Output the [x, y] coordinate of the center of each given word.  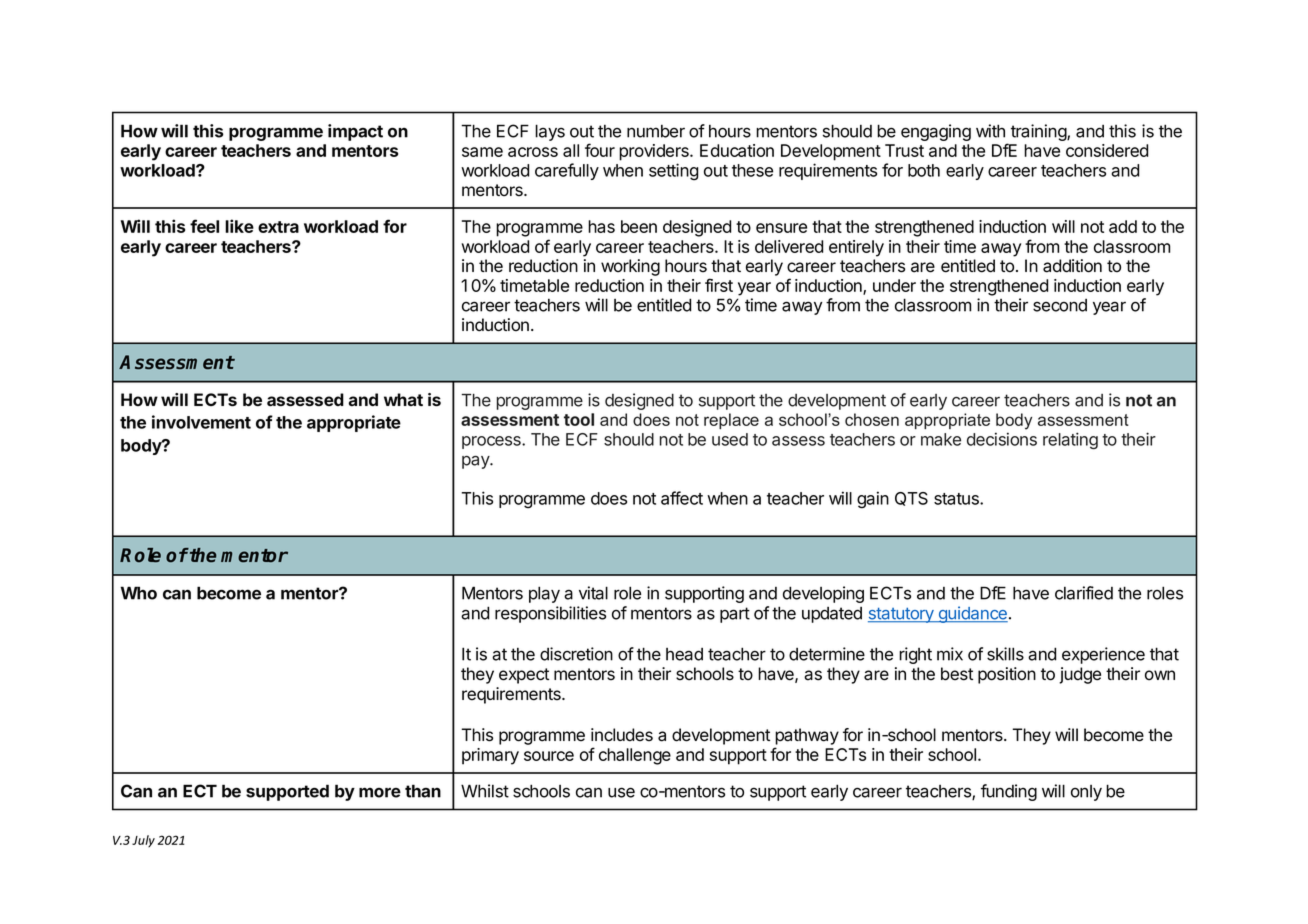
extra [278, 227]
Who [138, 593]
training [1039, 132]
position [1007, 675]
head [684, 654]
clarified [1084, 593]
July [143, 841]
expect [524, 676]
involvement [201, 422]
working [630, 267]
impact [355, 132]
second [1060, 305]
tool [579, 419]
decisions [1002, 439]
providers [655, 152]
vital [593, 593]
